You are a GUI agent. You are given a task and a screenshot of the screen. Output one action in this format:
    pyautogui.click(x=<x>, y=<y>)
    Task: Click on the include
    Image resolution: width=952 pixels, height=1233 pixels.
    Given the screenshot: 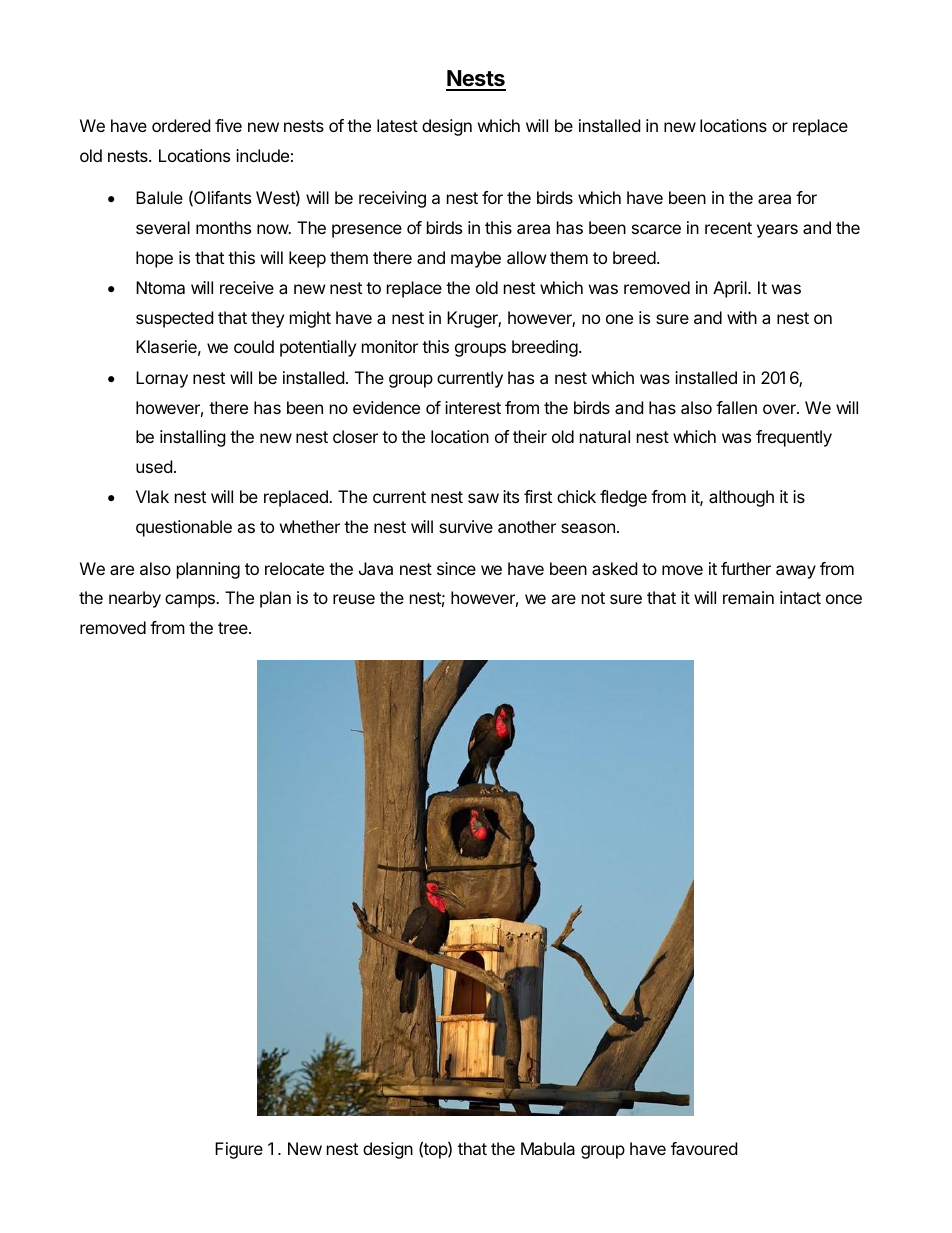 What is the action you would take?
    pyautogui.click(x=262, y=155)
